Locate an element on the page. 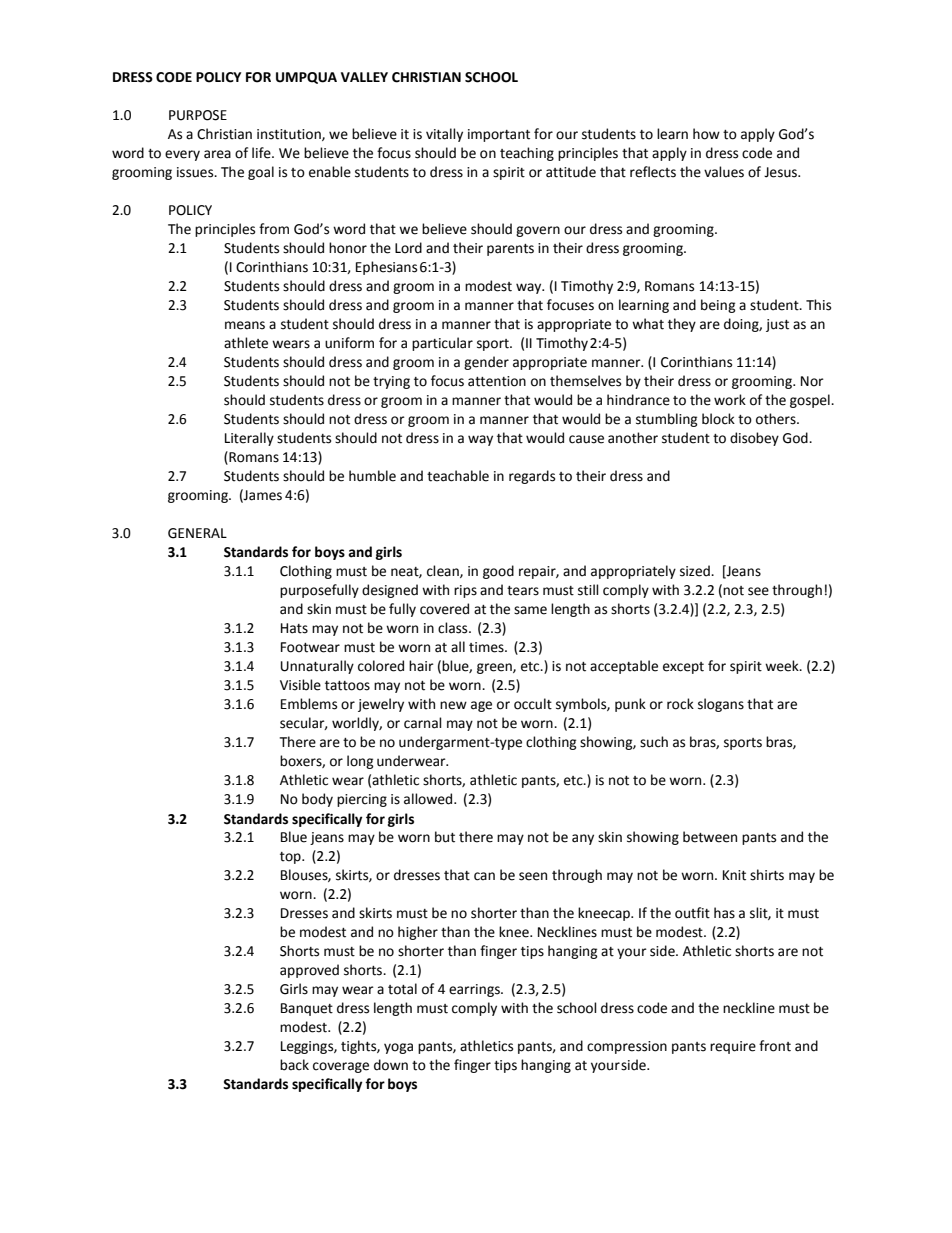 Image resolution: width=952 pixels, height=1233 pixels. institution is located at coordinates (290, 135).
